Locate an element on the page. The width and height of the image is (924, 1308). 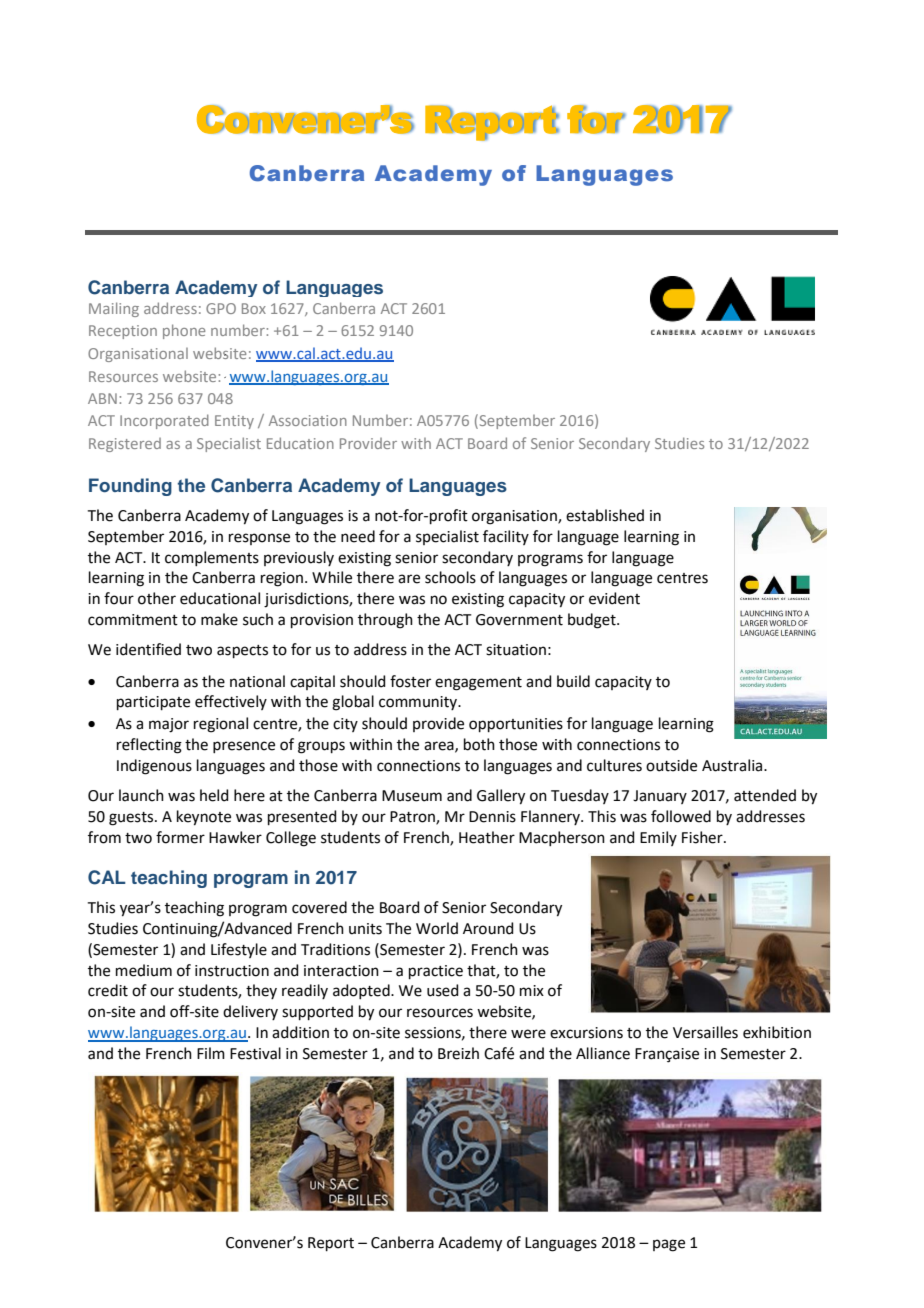
Festival is located at coordinates (255, 1053).
